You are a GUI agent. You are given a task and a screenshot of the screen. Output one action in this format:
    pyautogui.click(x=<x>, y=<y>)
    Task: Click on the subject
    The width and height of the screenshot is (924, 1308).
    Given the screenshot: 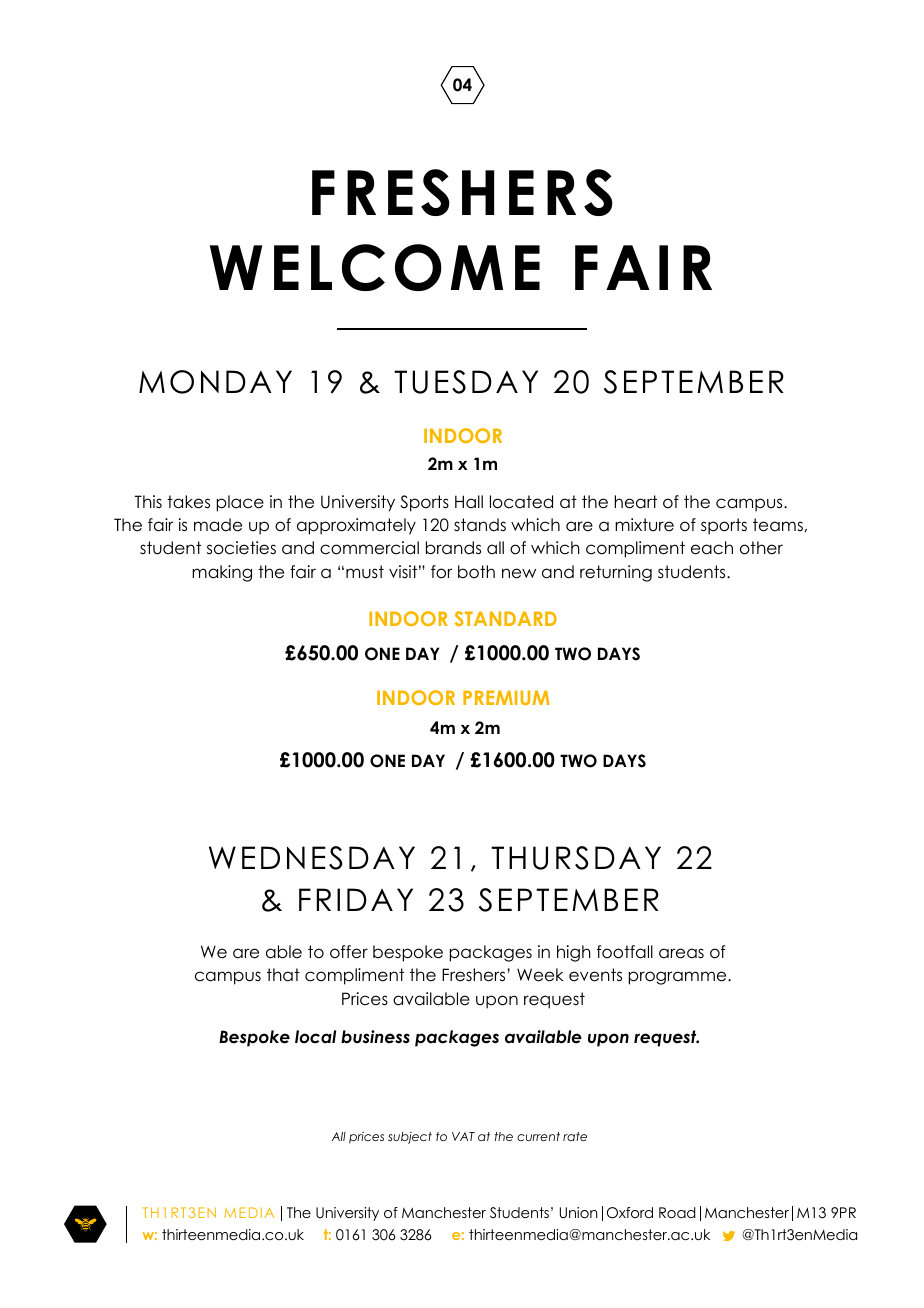 What is the action you would take?
    pyautogui.click(x=410, y=1138)
